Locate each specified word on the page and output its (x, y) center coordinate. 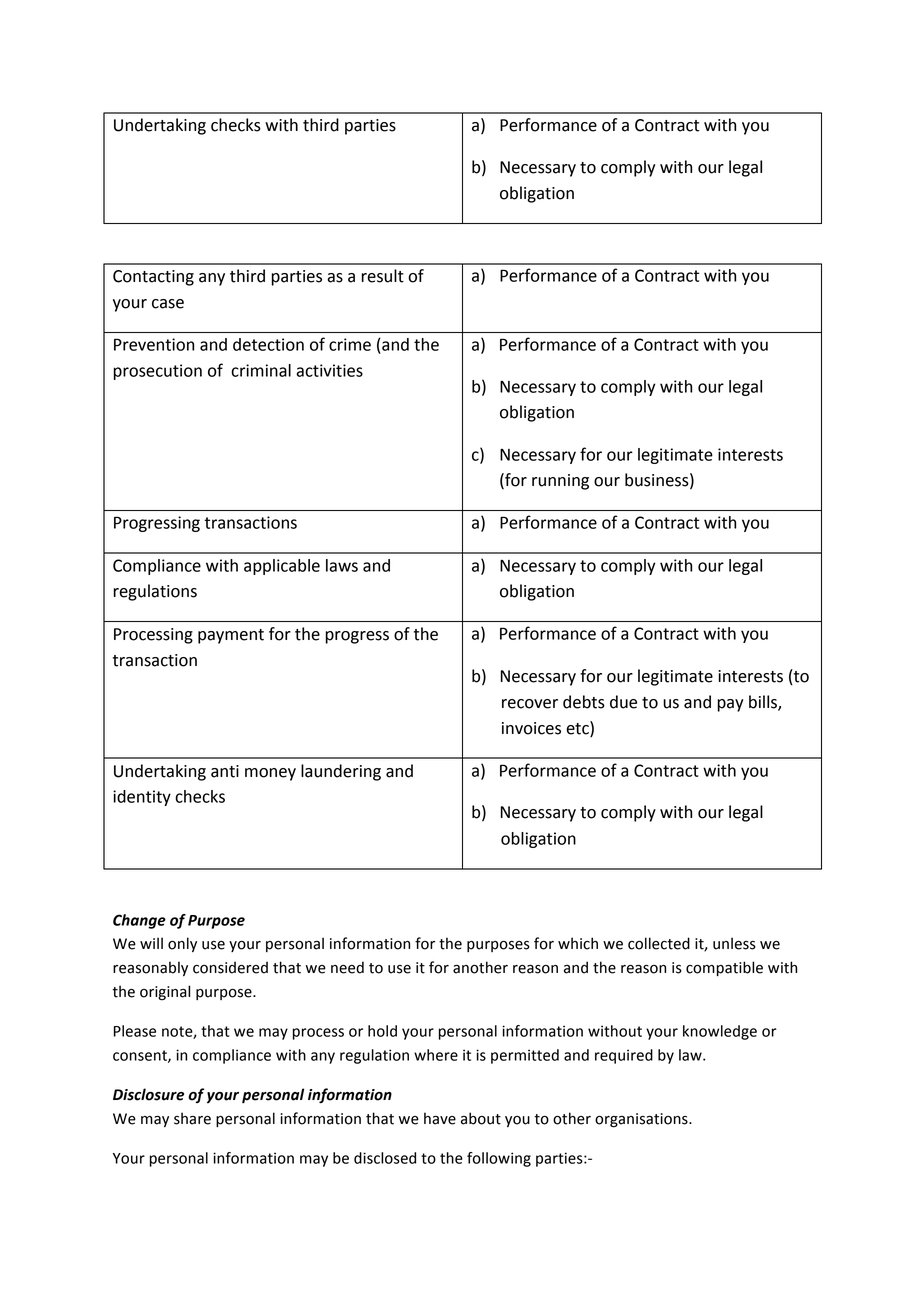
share (192, 1118)
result (382, 276)
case (168, 304)
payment (231, 636)
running (560, 482)
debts (584, 702)
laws (342, 565)
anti (225, 771)
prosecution (158, 372)
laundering (341, 772)
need (347, 967)
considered (230, 967)
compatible (724, 968)
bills (764, 702)
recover (530, 704)
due (623, 702)
